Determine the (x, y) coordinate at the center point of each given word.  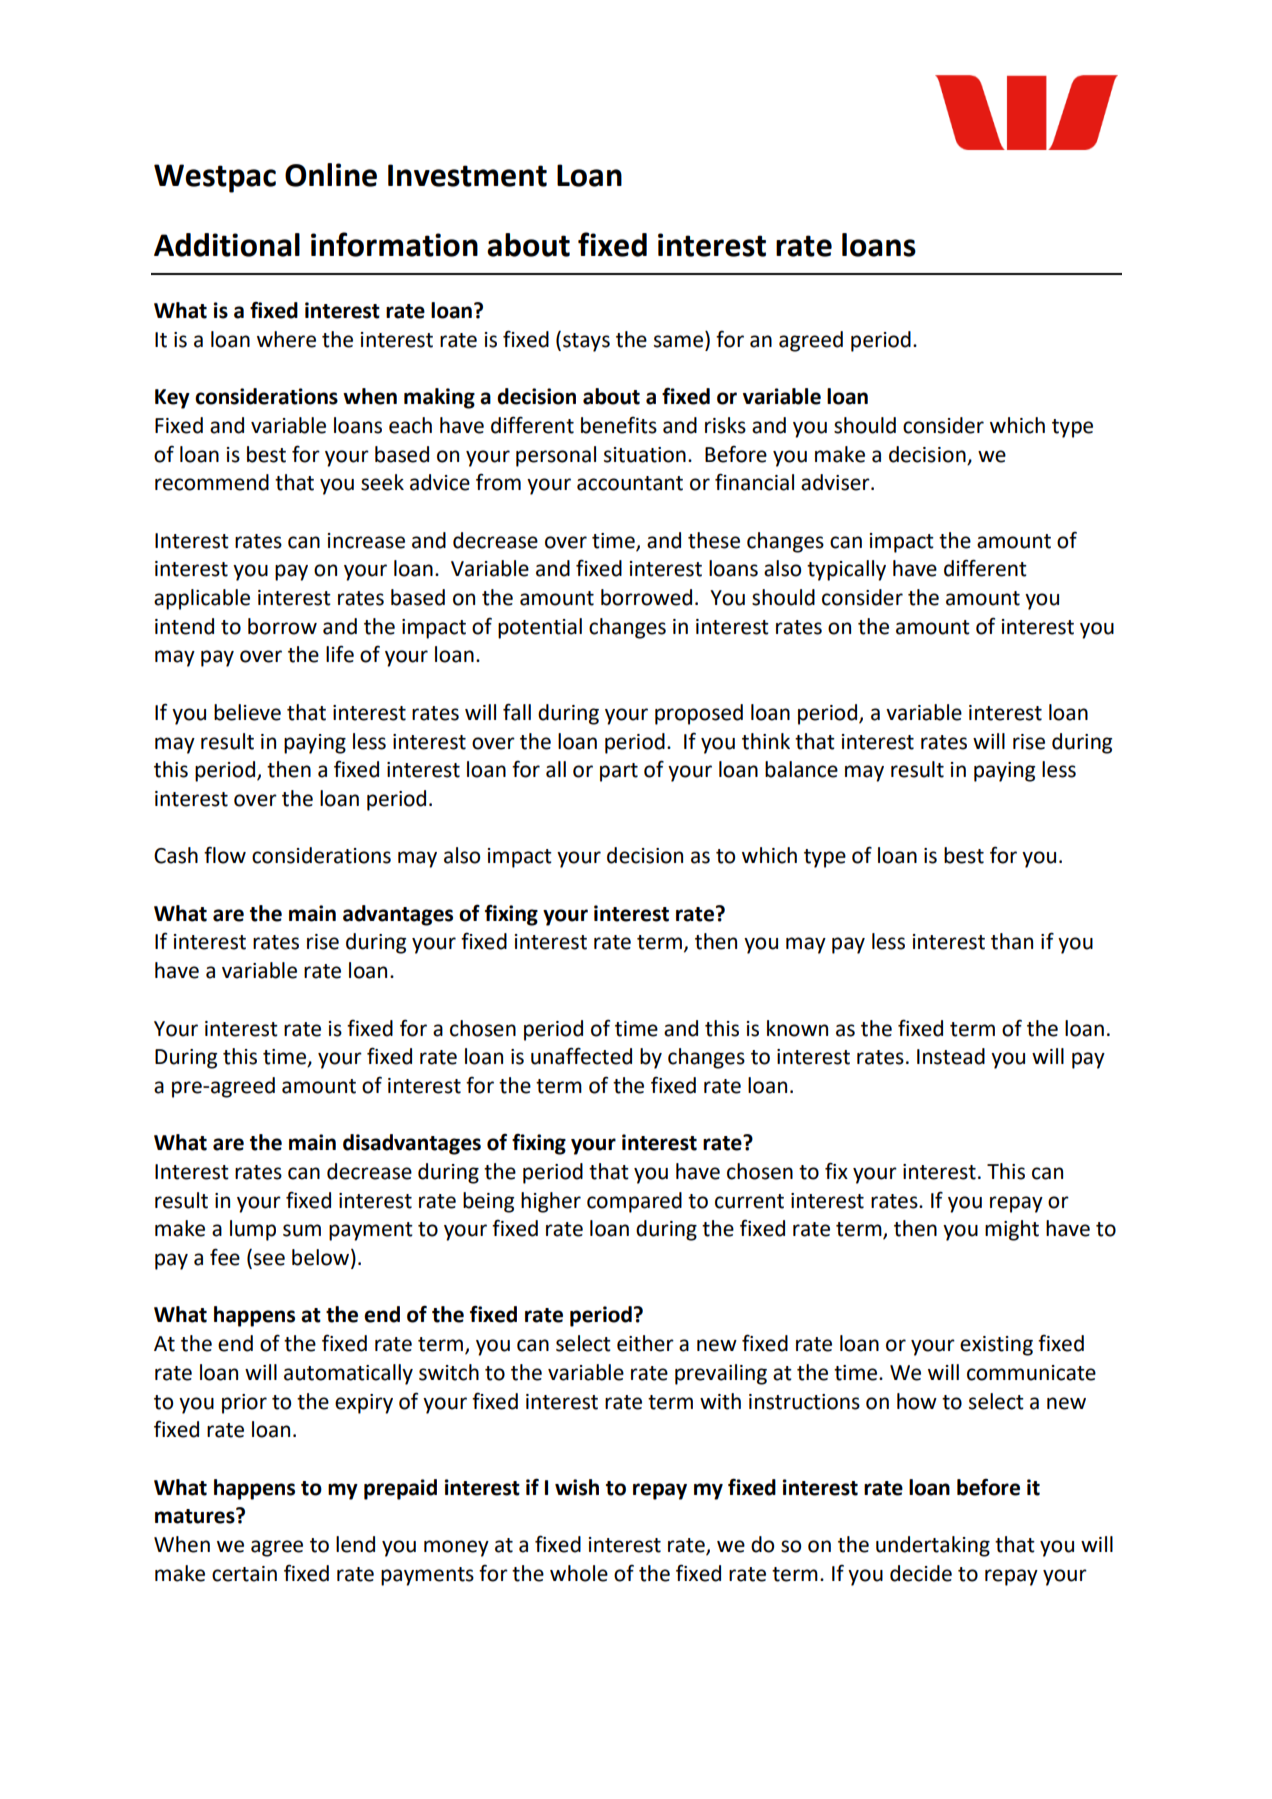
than (1012, 941)
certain (244, 1574)
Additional (227, 245)
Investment (467, 175)
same (678, 341)
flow (225, 855)
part (619, 772)
